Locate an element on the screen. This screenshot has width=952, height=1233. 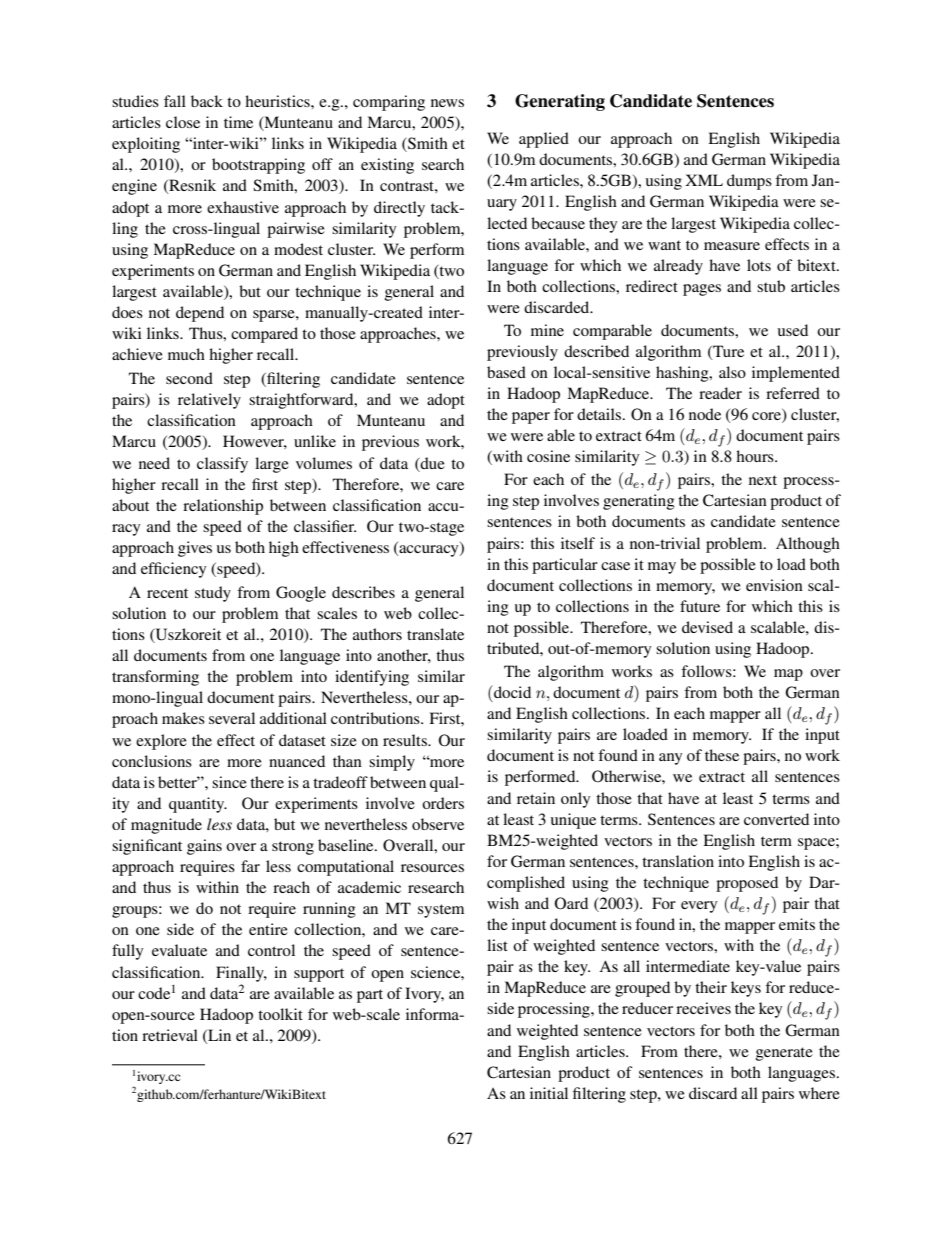
toolkit is located at coordinates (280, 1014).
